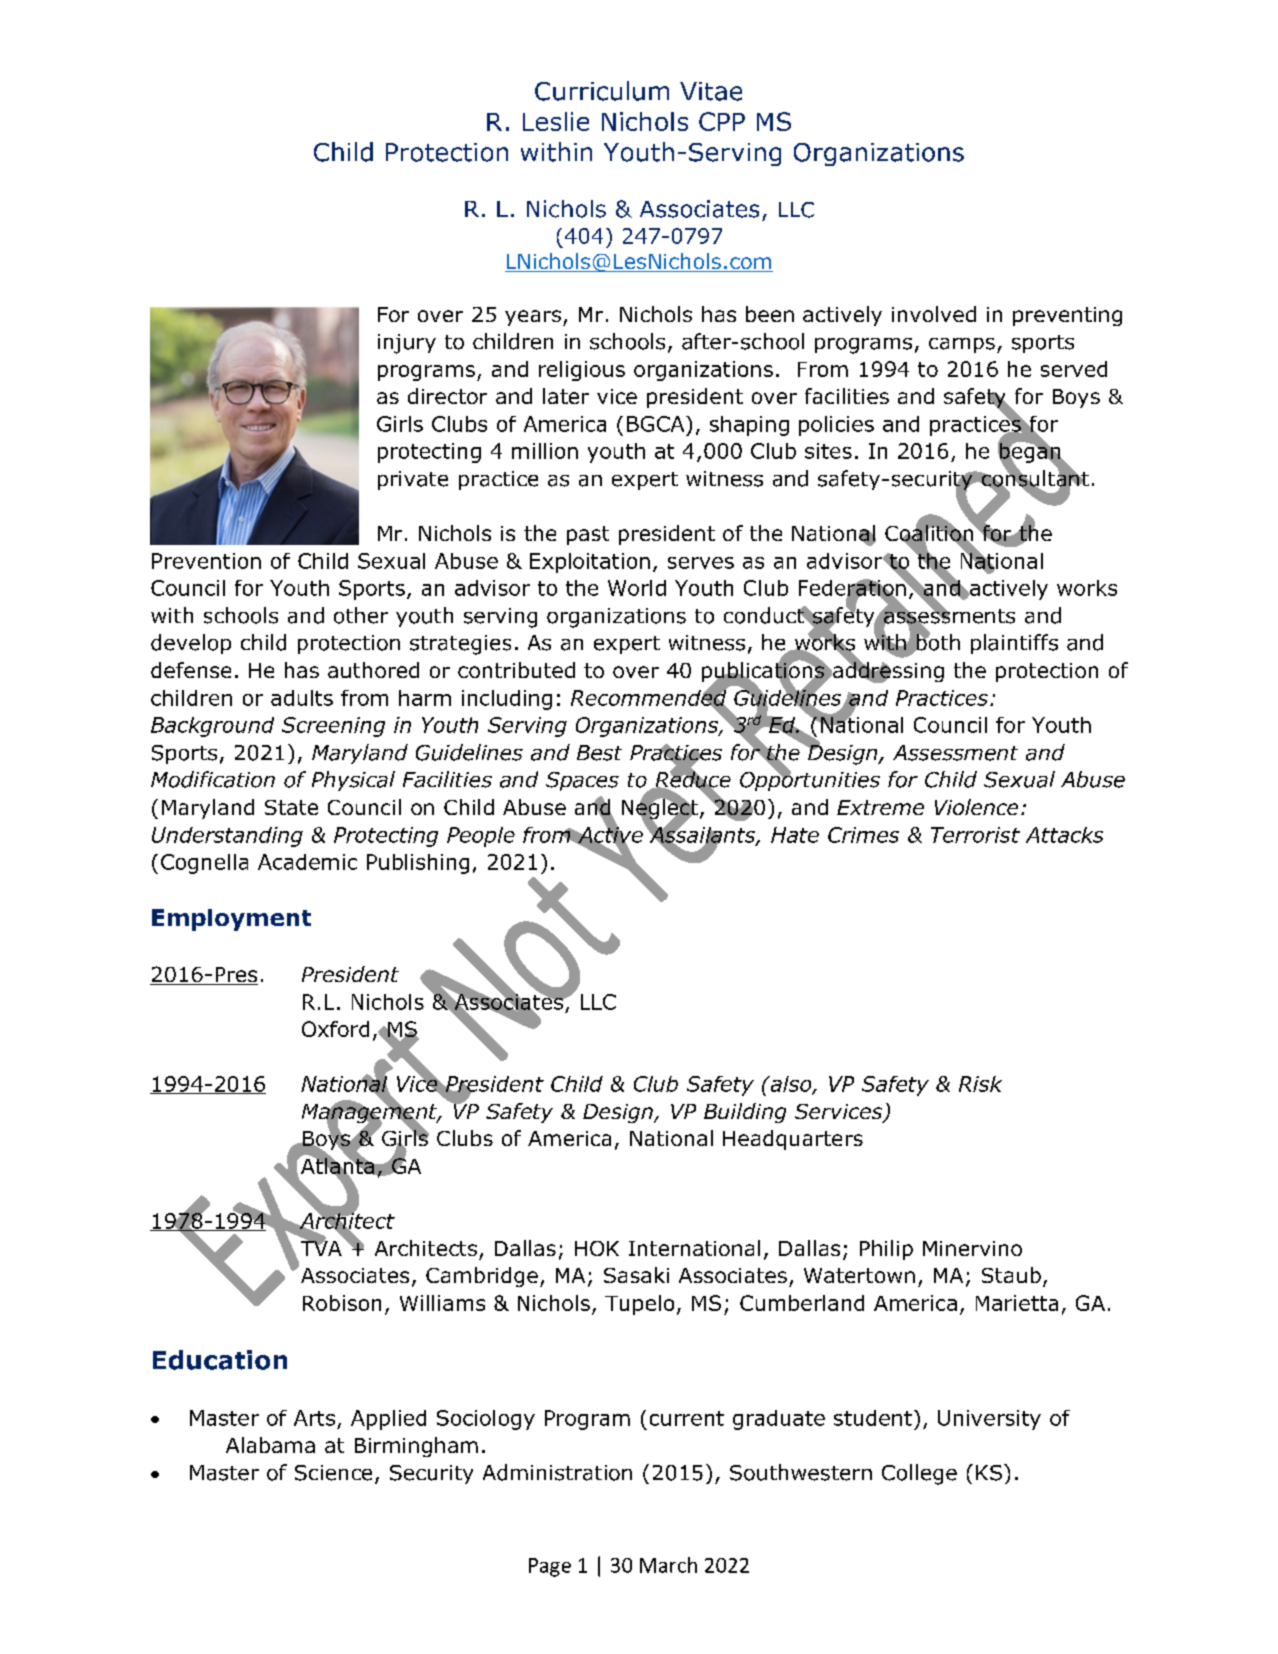 This screenshot has height=1654, width=1278. Describe the element at coordinates (668, 1565) in the screenshot. I see `March` at that location.
